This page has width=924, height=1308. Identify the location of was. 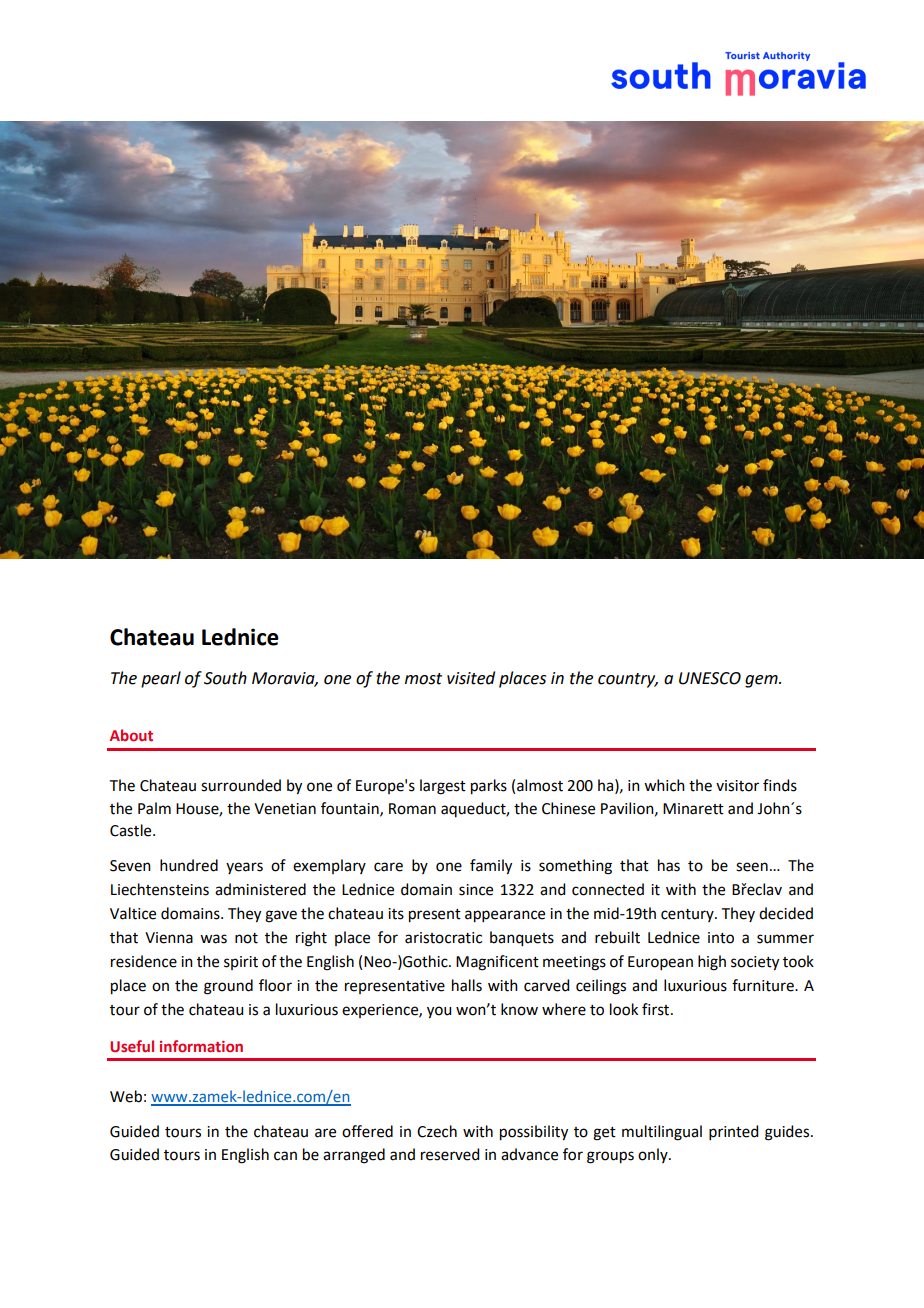
(213, 939).
